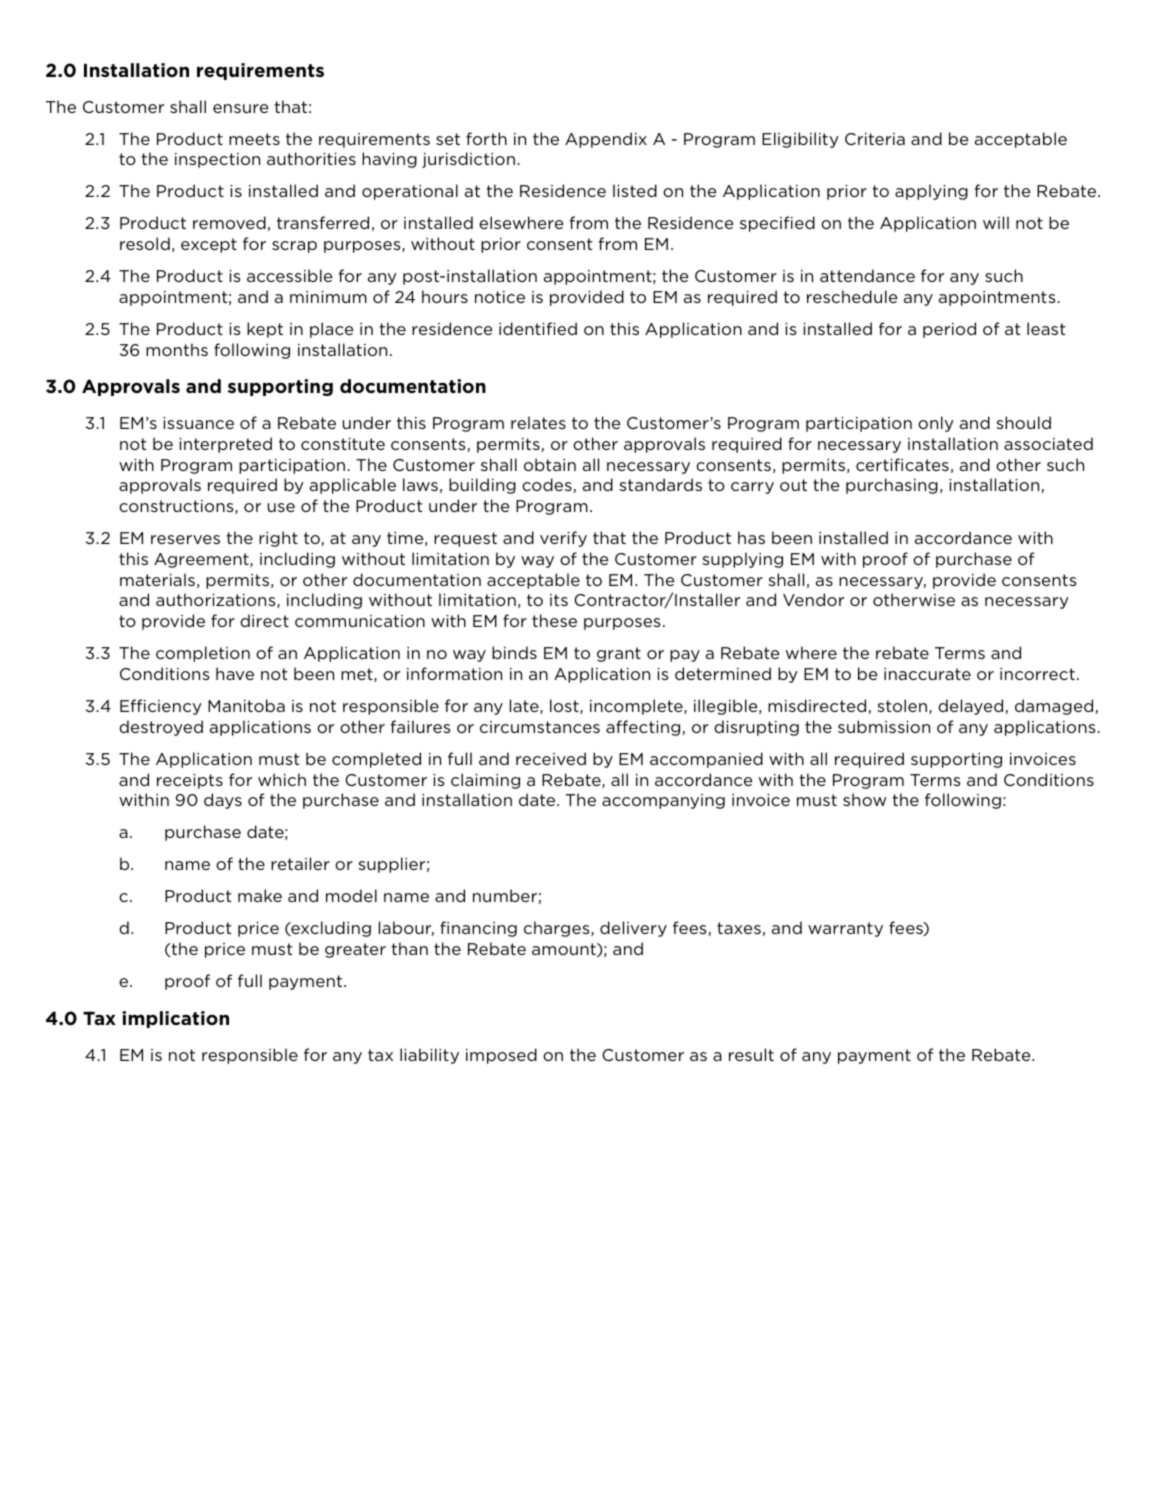 This screenshot has height=1493, width=1154. What do you see at coordinates (663, 801) in the screenshot?
I see `accompanying` at bounding box center [663, 801].
